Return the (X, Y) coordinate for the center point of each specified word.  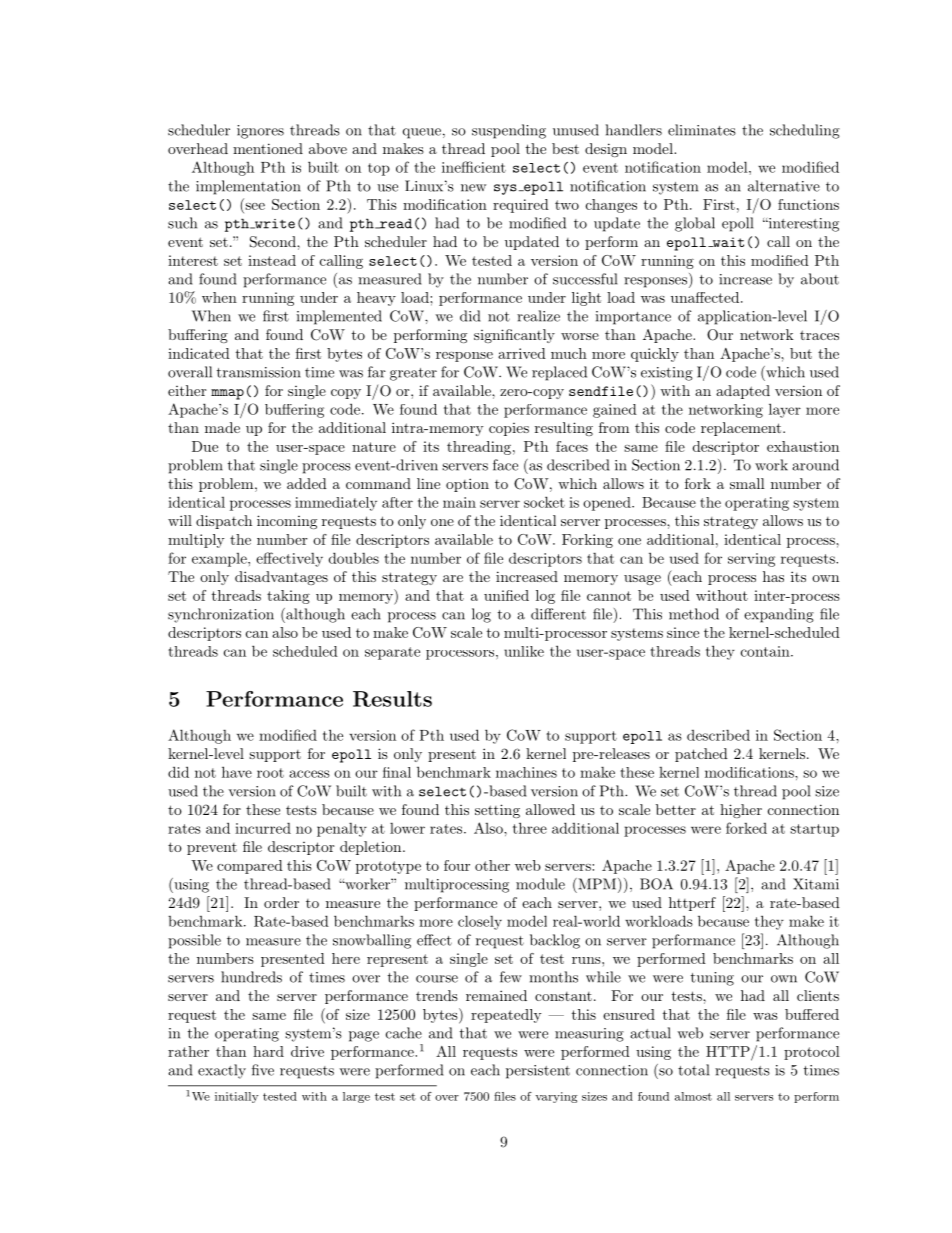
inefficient (474, 167)
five (263, 1070)
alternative (784, 186)
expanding (779, 615)
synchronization (221, 615)
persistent (538, 1072)
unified (506, 595)
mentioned (268, 148)
